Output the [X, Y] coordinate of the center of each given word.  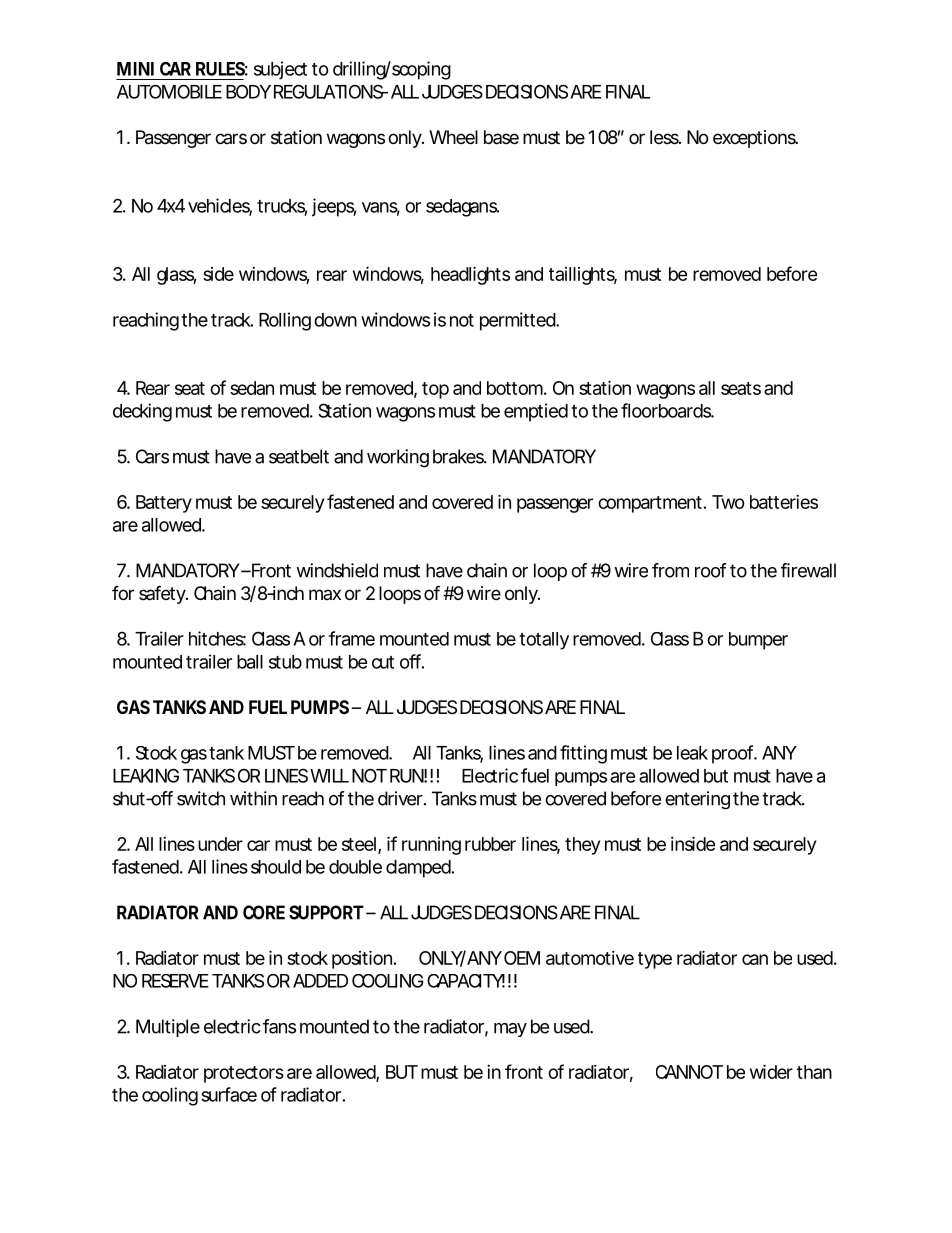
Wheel [453, 137]
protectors [244, 1074]
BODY [248, 91]
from [670, 570]
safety [163, 594]
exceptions [755, 139]
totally [544, 641]
